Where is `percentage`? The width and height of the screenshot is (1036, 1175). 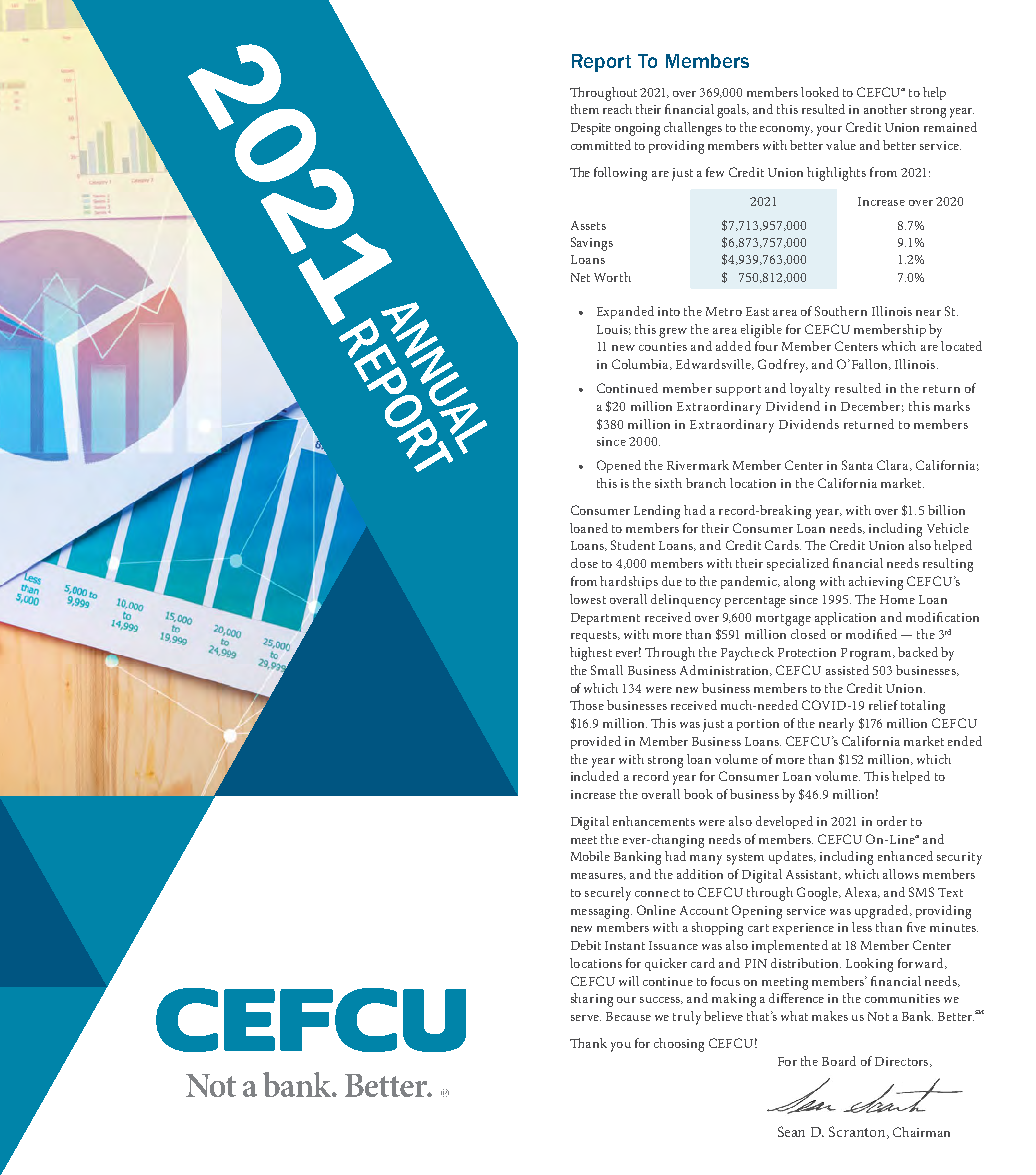
percentage is located at coordinates (755, 602).
